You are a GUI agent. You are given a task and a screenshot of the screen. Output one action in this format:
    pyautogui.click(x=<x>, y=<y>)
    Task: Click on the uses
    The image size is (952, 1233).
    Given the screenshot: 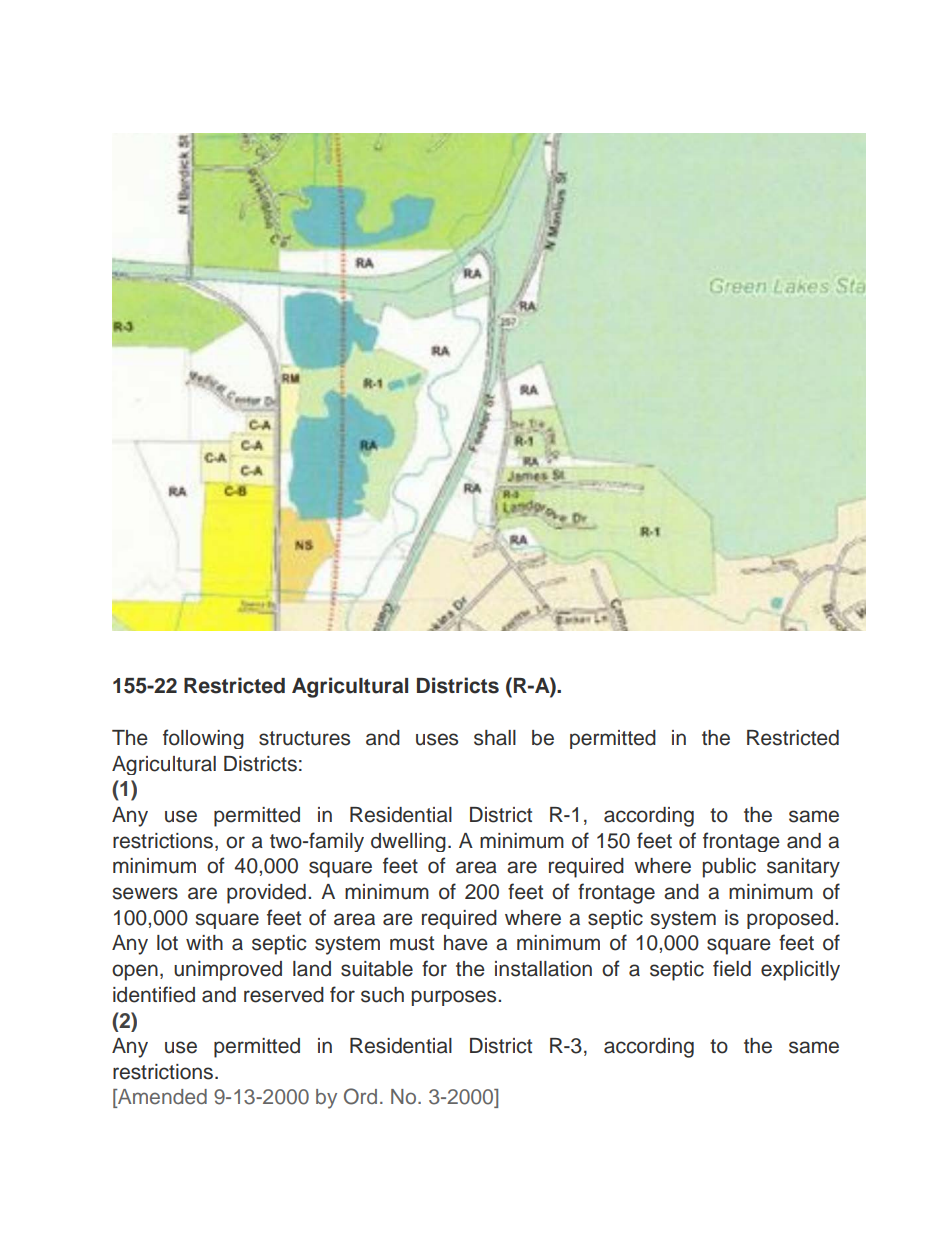 What is the action you would take?
    pyautogui.click(x=437, y=739)
